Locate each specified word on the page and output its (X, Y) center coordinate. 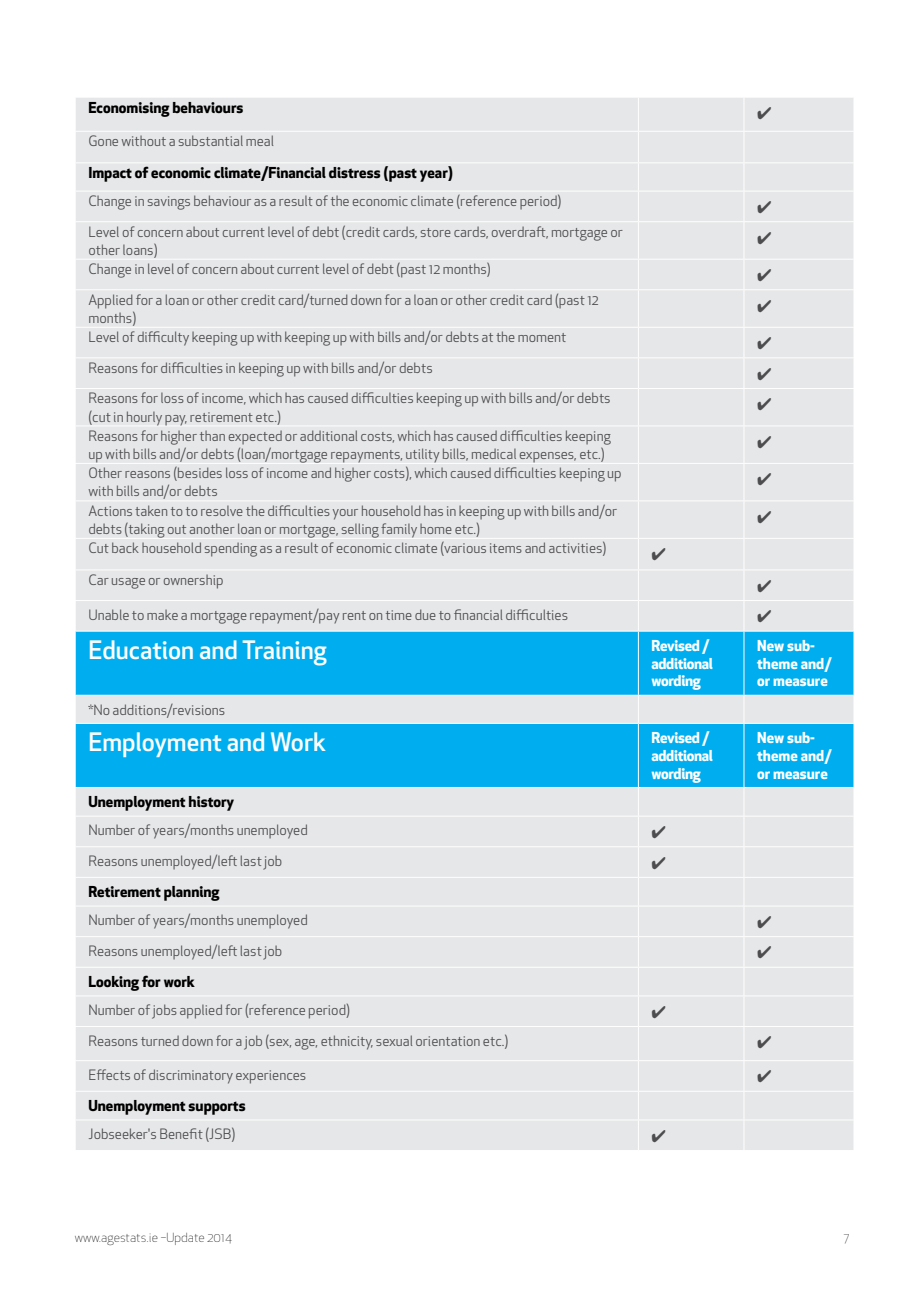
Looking (114, 983)
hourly (144, 418)
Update (184, 1239)
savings (169, 203)
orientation (448, 1041)
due (425, 614)
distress (355, 173)
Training (285, 653)
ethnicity (347, 1042)
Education (141, 649)
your (345, 514)
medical (494, 454)
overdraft (520, 232)
